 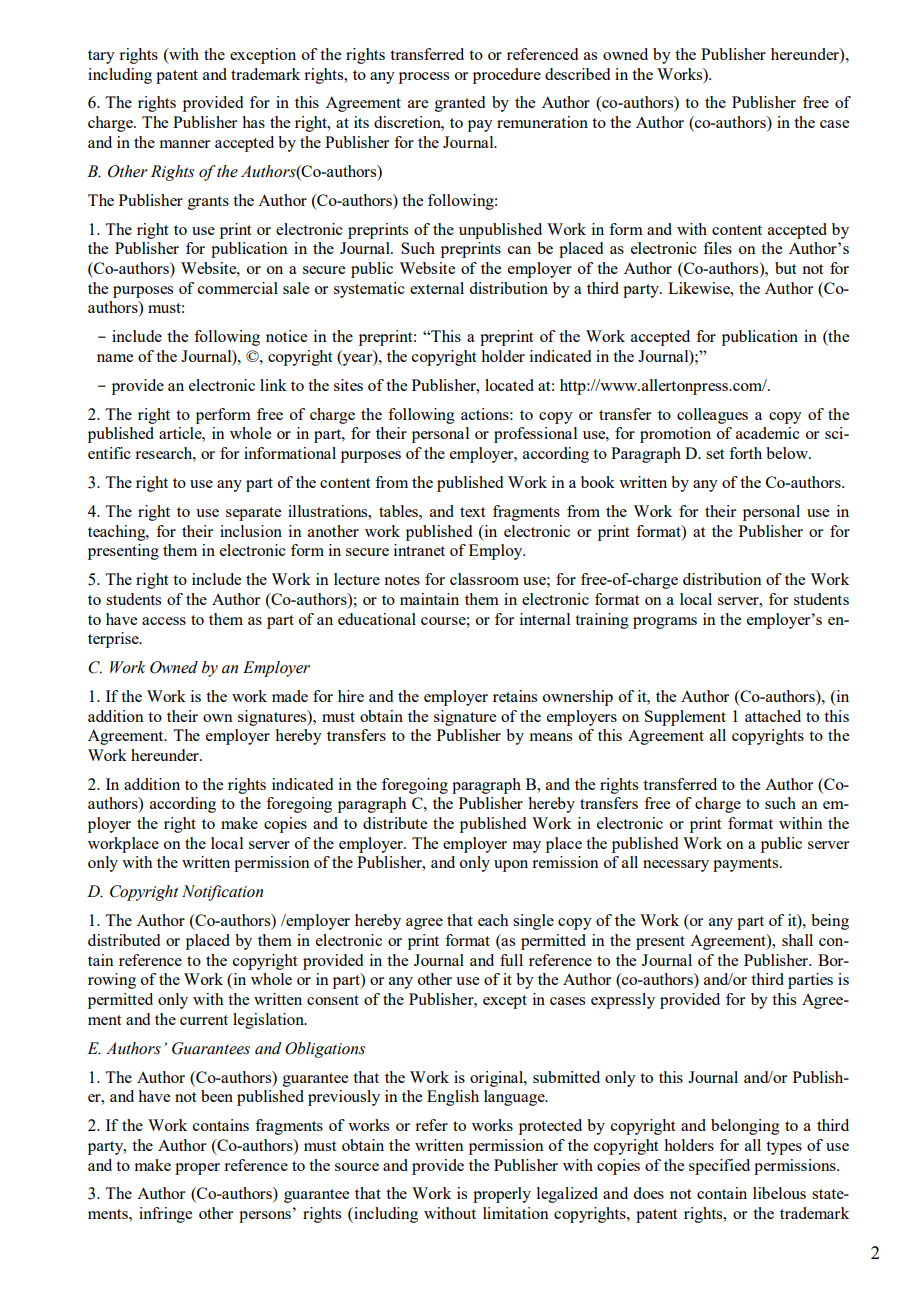 What do you see at coordinates (460, 104) in the screenshot?
I see `granted` at bounding box center [460, 104].
